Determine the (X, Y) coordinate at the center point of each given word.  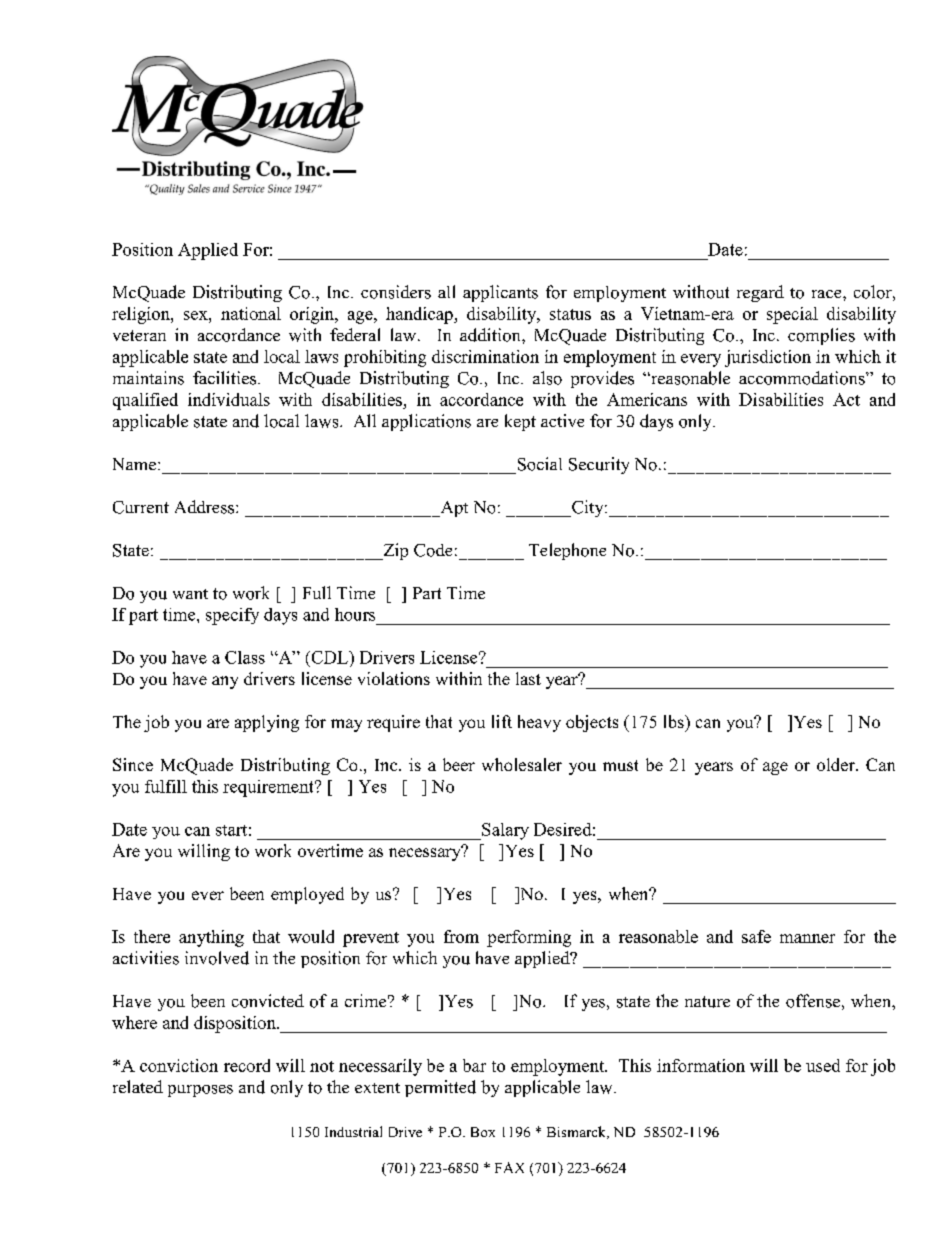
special (792, 315)
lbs (675, 721)
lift (502, 721)
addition (491, 335)
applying (267, 723)
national (251, 313)
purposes (200, 1091)
